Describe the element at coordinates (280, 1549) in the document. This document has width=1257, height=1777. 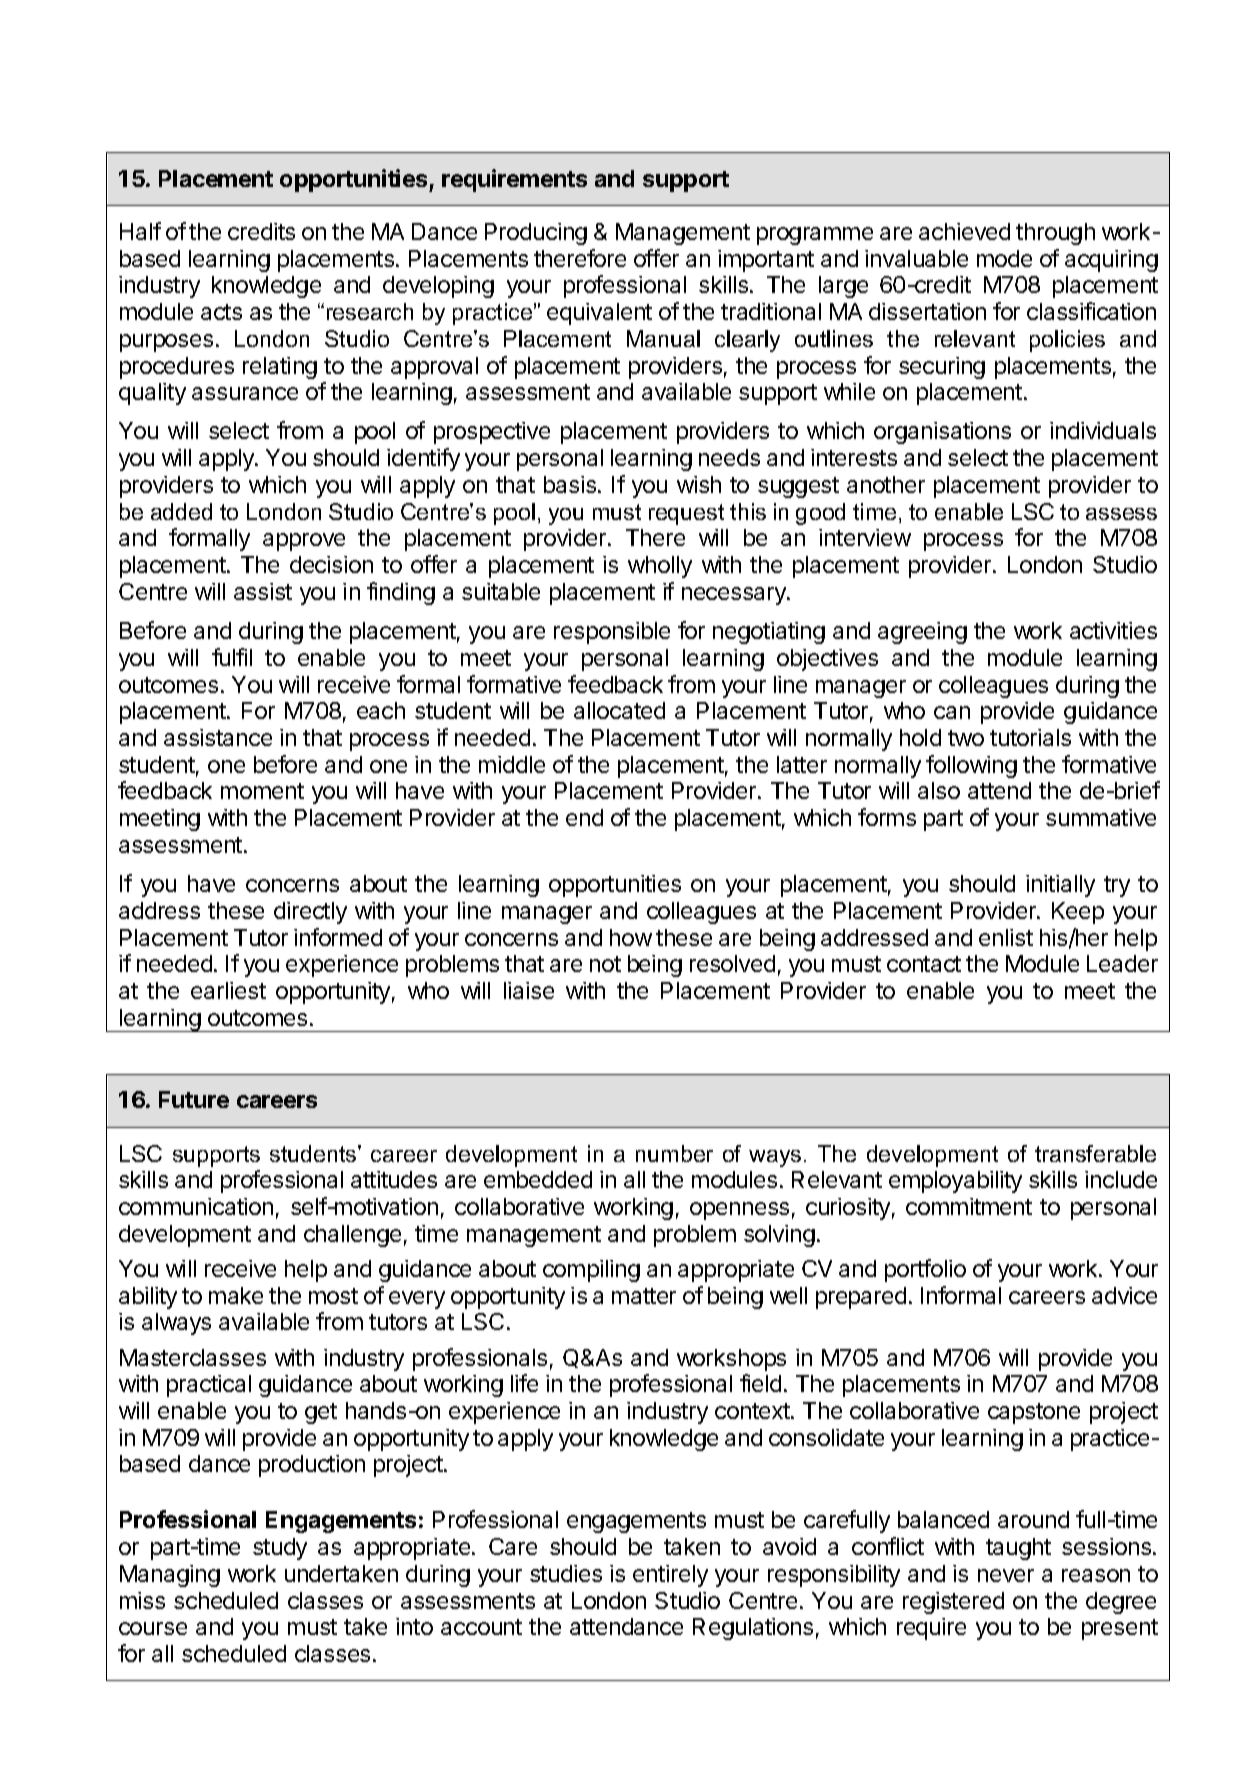
I see `study` at that location.
